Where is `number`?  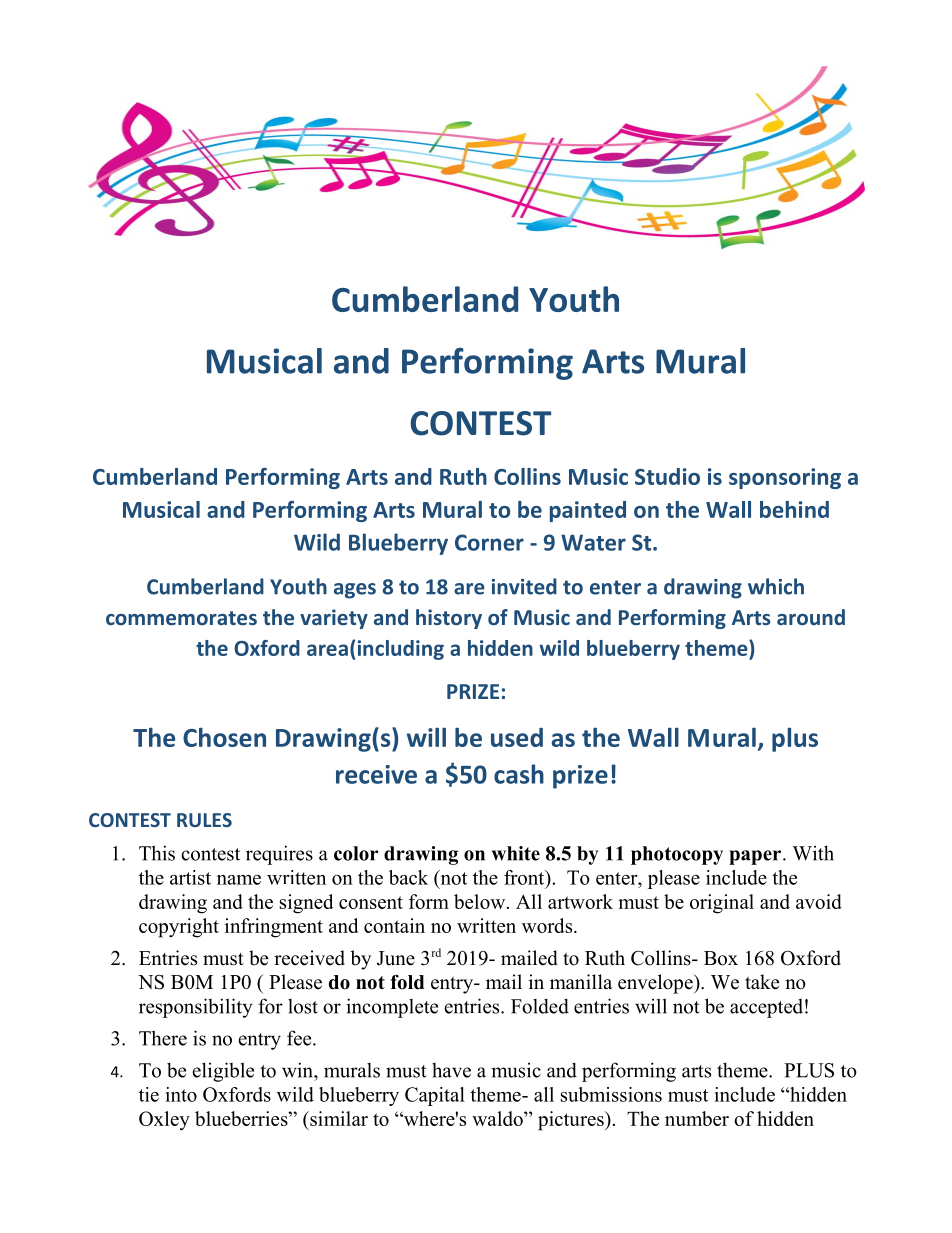 number is located at coordinates (697, 1118).
